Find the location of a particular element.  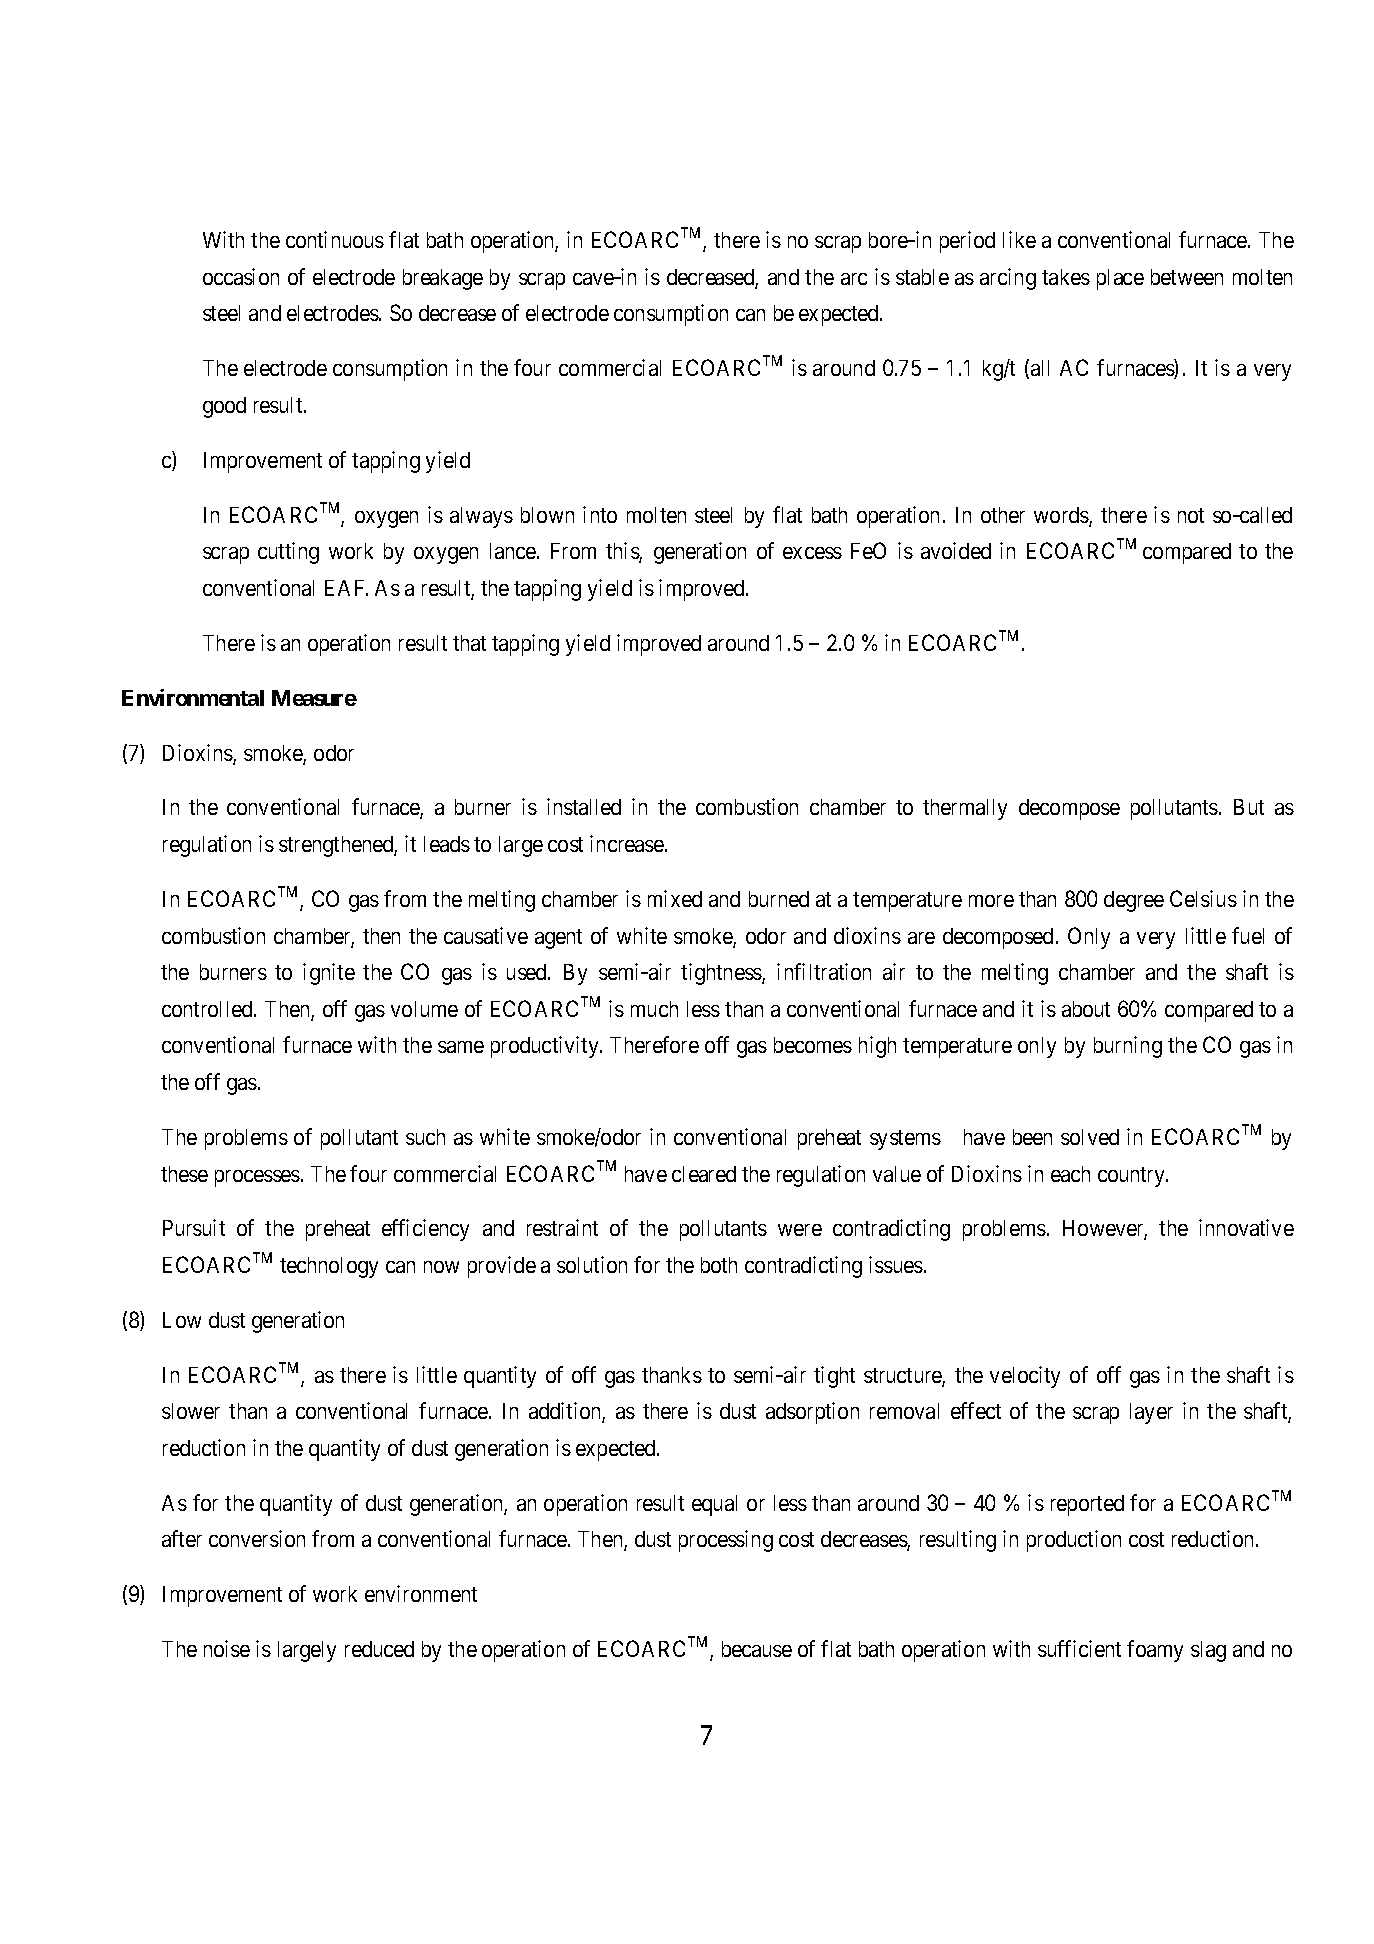

technology is located at coordinates (329, 1267).
